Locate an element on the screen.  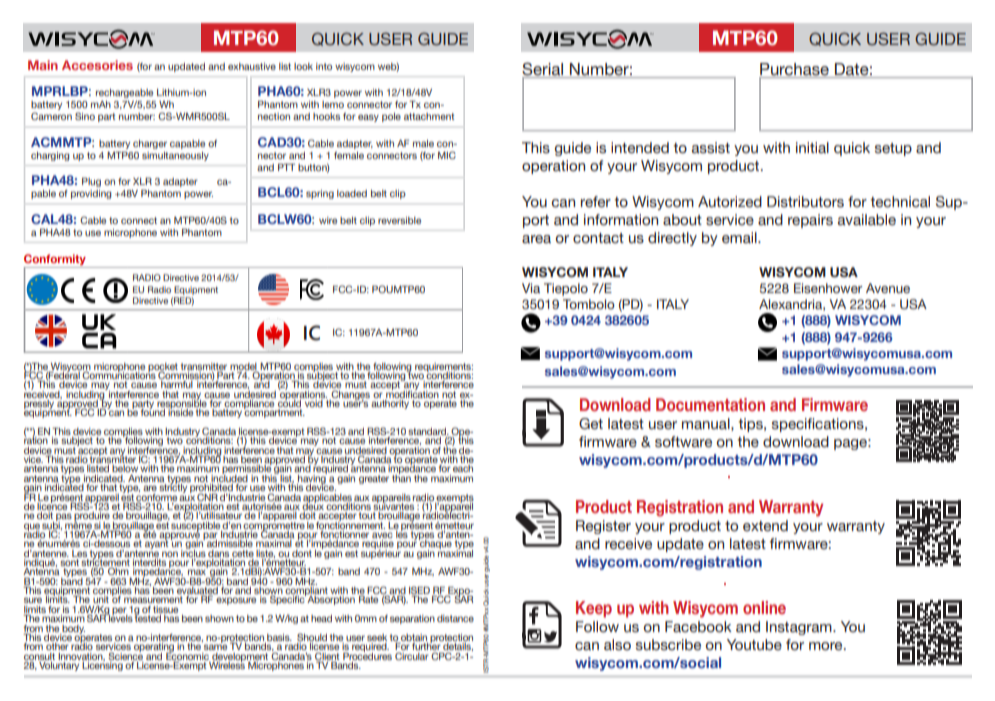
Serial is located at coordinates (543, 70).
